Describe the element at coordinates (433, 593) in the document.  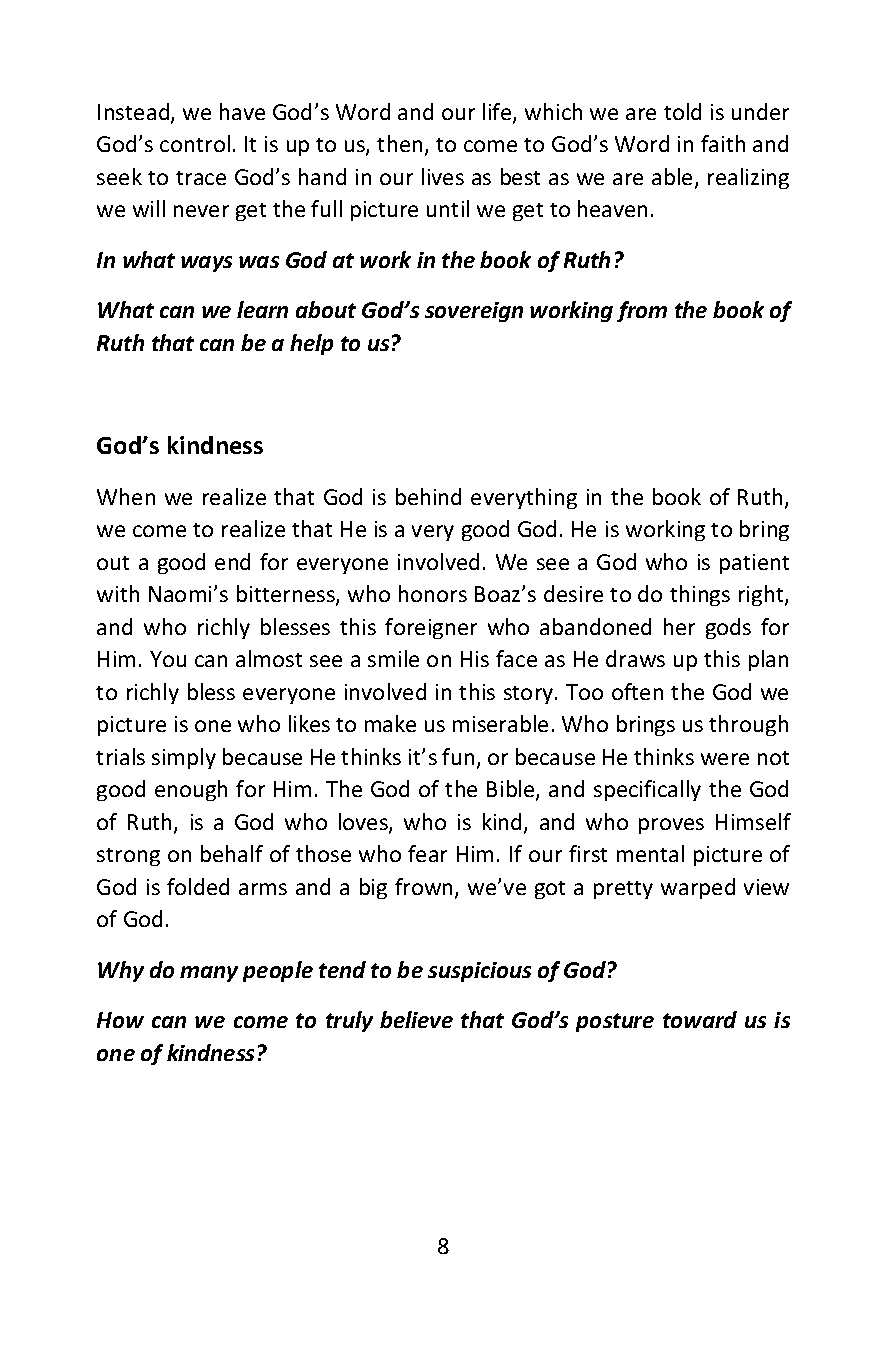
I see `honors` at that location.
